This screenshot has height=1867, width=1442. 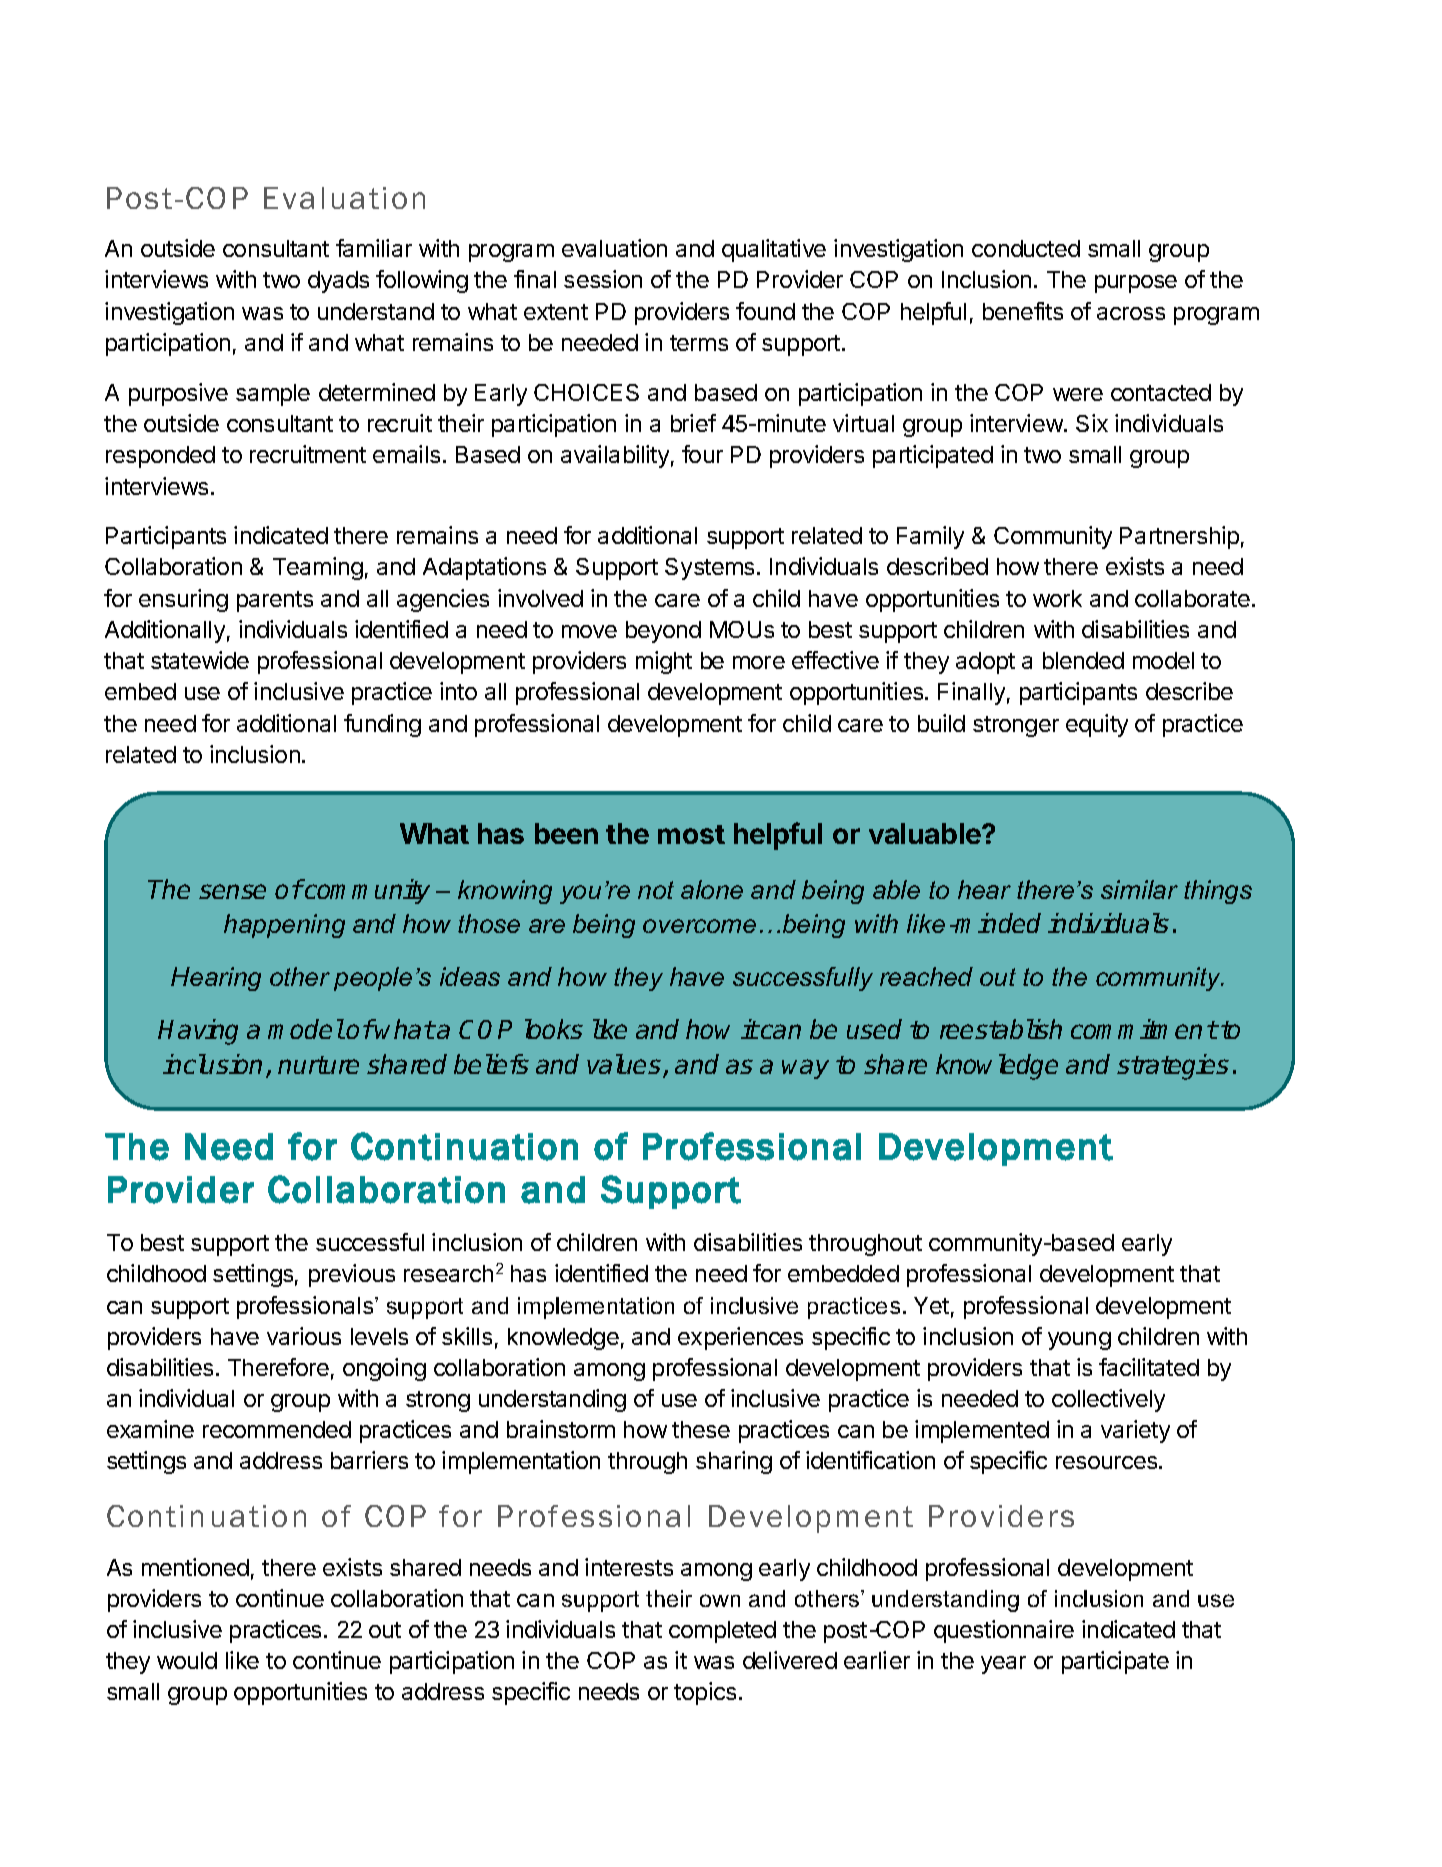 What do you see at coordinates (1173, 1067) in the screenshot?
I see `strategies` at bounding box center [1173, 1067].
